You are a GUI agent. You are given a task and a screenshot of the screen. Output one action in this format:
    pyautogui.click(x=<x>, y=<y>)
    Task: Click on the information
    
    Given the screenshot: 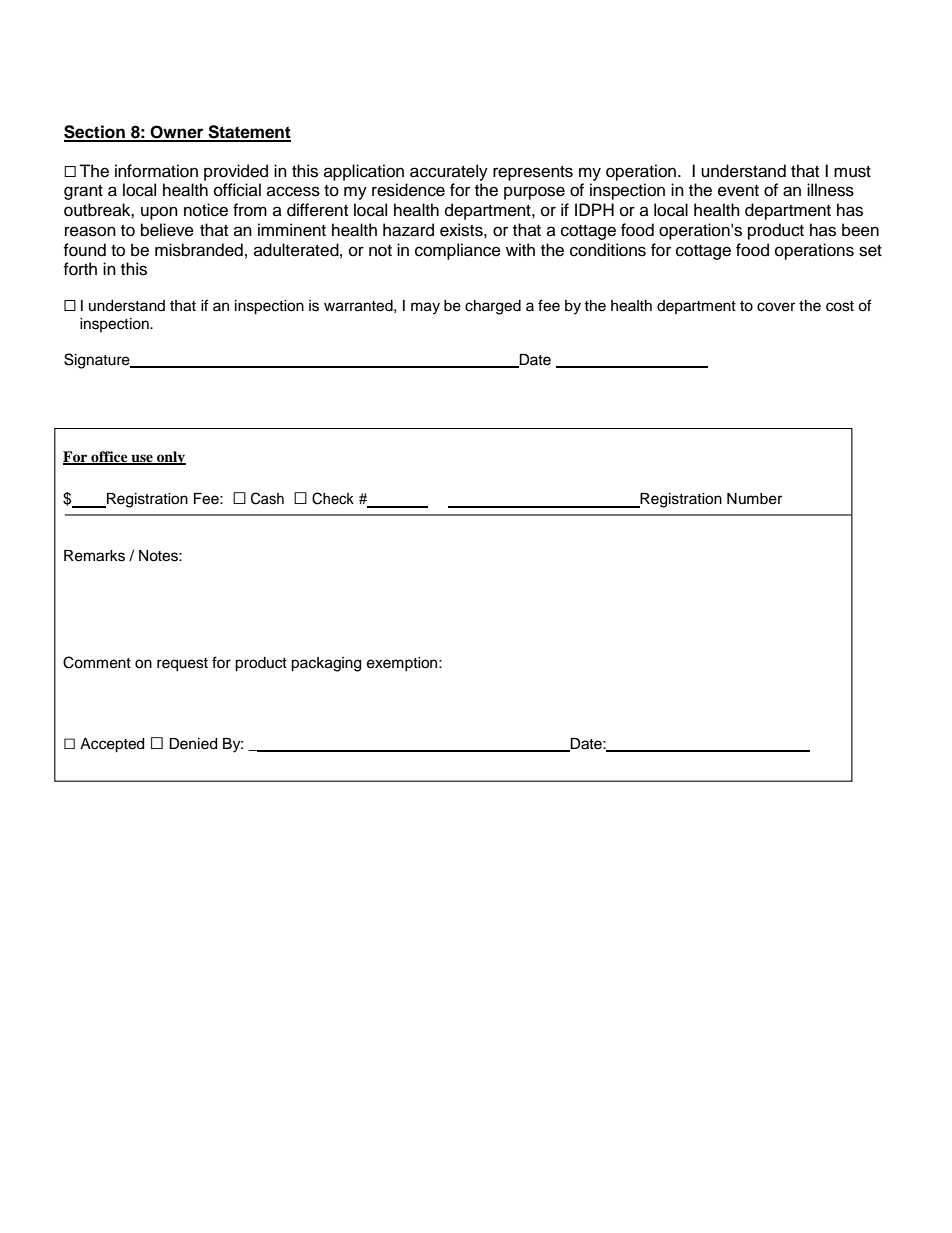 What is the action you would take?
    pyautogui.click(x=156, y=171)
